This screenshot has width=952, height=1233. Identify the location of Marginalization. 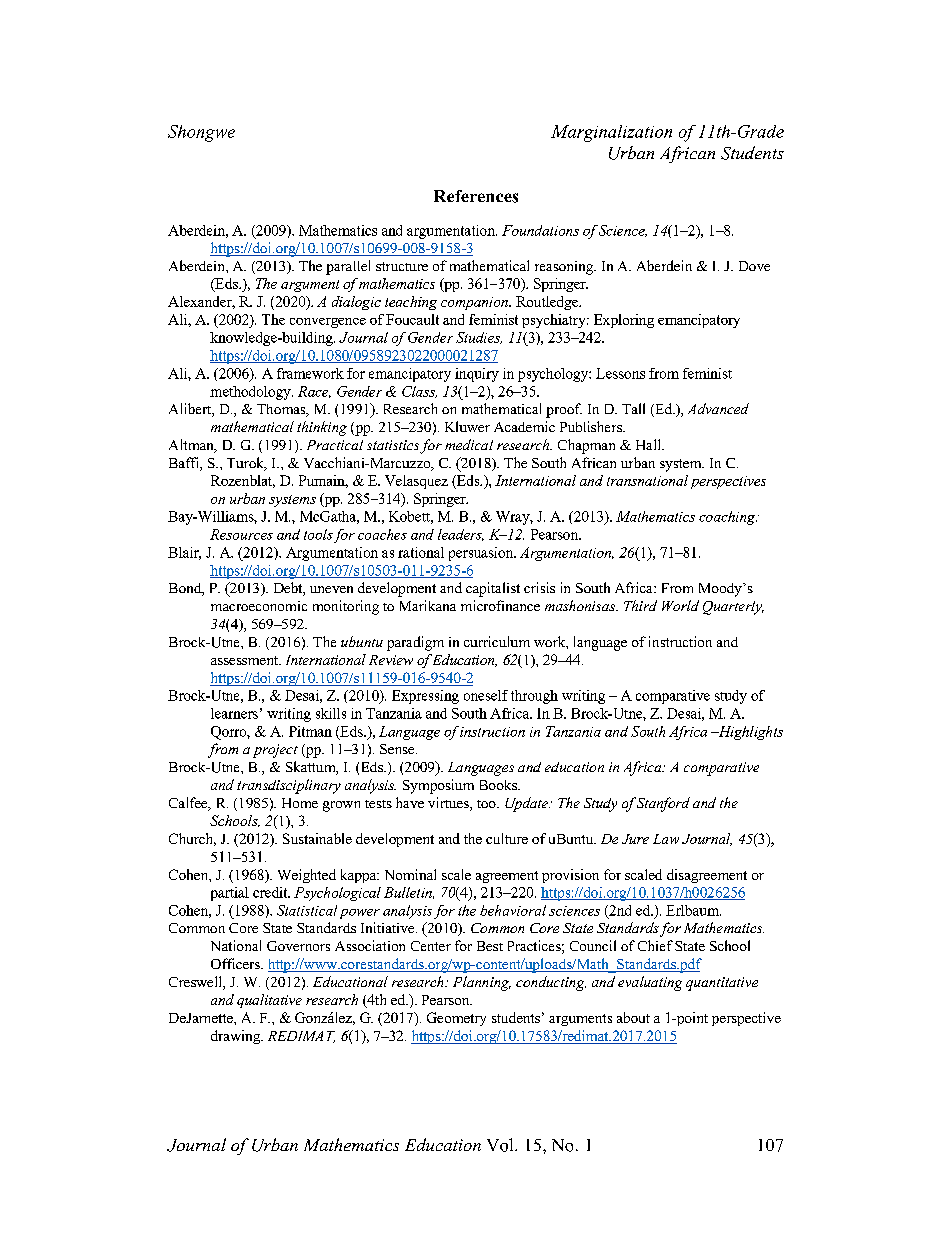
(611, 133).
